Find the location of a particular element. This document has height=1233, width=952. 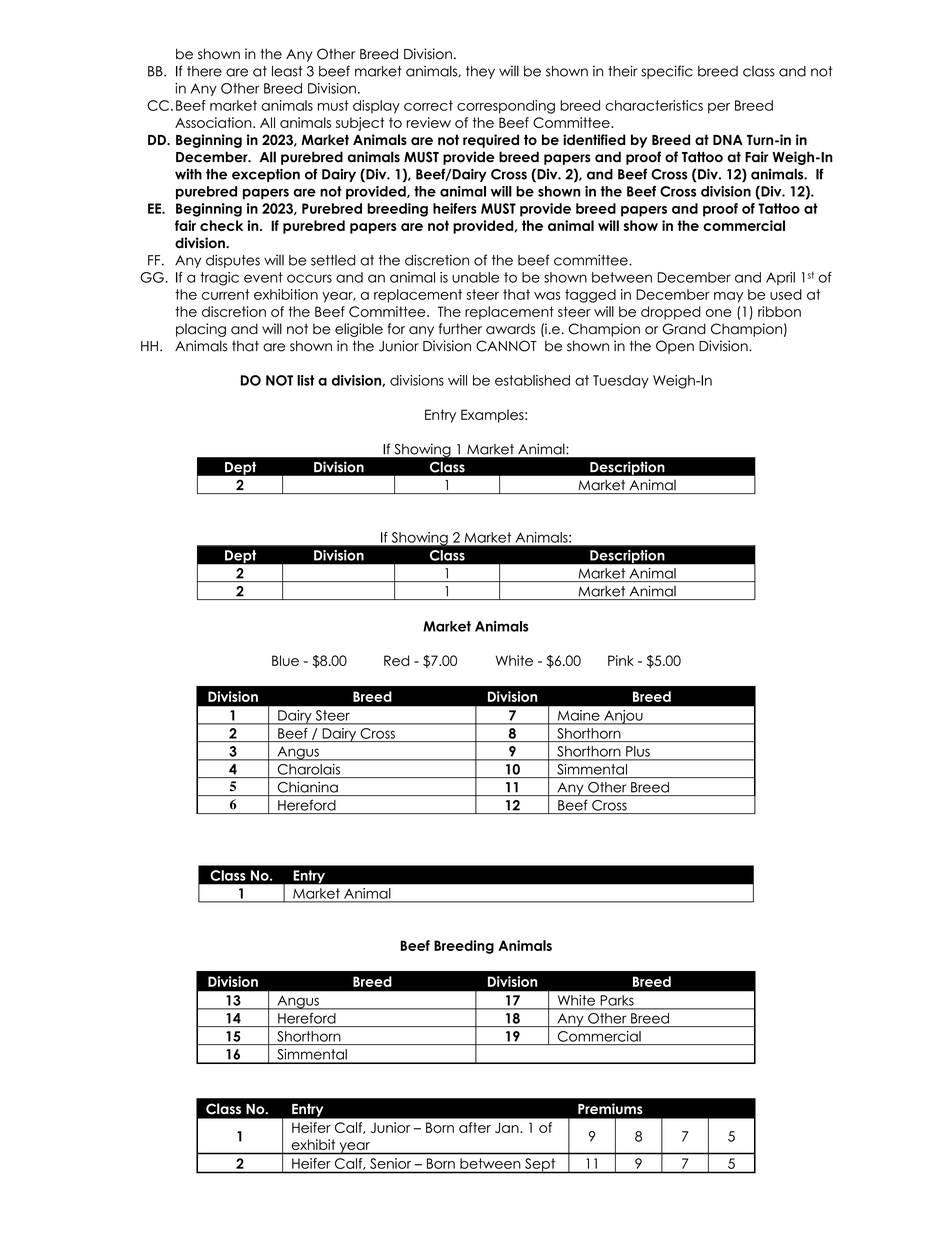

after is located at coordinates (475, 1127).
